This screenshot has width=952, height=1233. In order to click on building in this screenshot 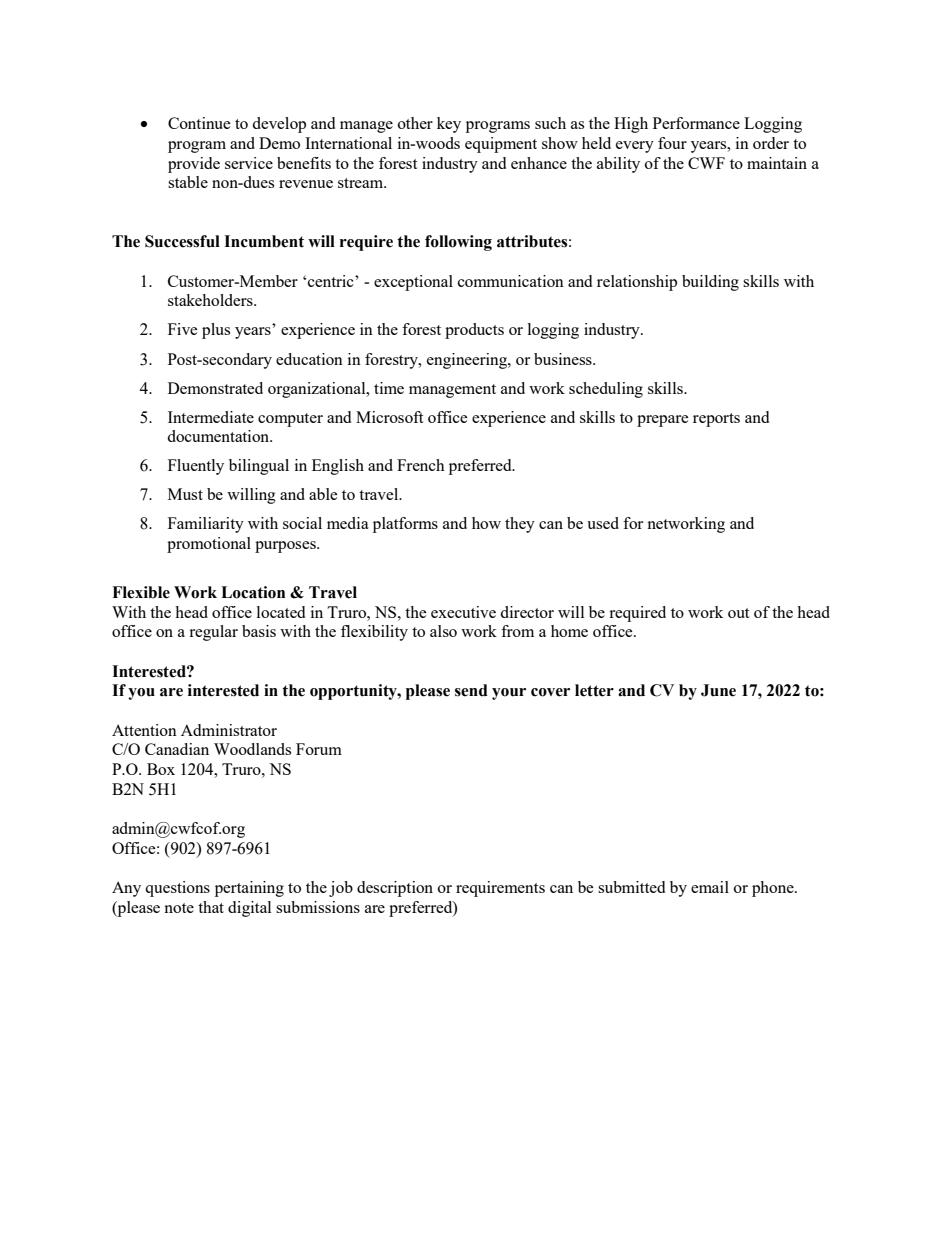, I will do `click(710, 283)`.
